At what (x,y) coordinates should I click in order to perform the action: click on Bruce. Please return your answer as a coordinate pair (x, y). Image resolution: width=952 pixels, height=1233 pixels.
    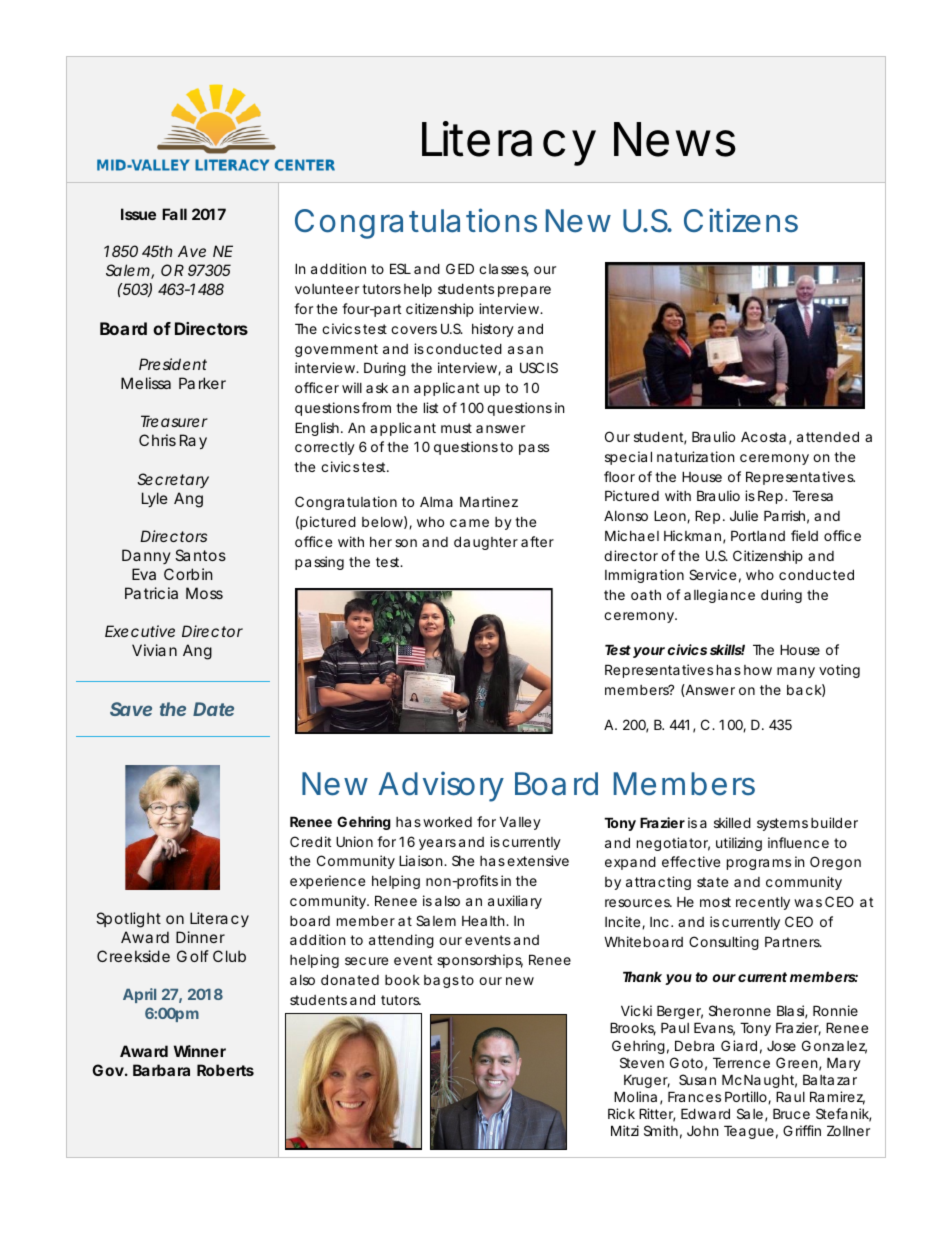
    Looking at the image, I should click on (791, 1113).
